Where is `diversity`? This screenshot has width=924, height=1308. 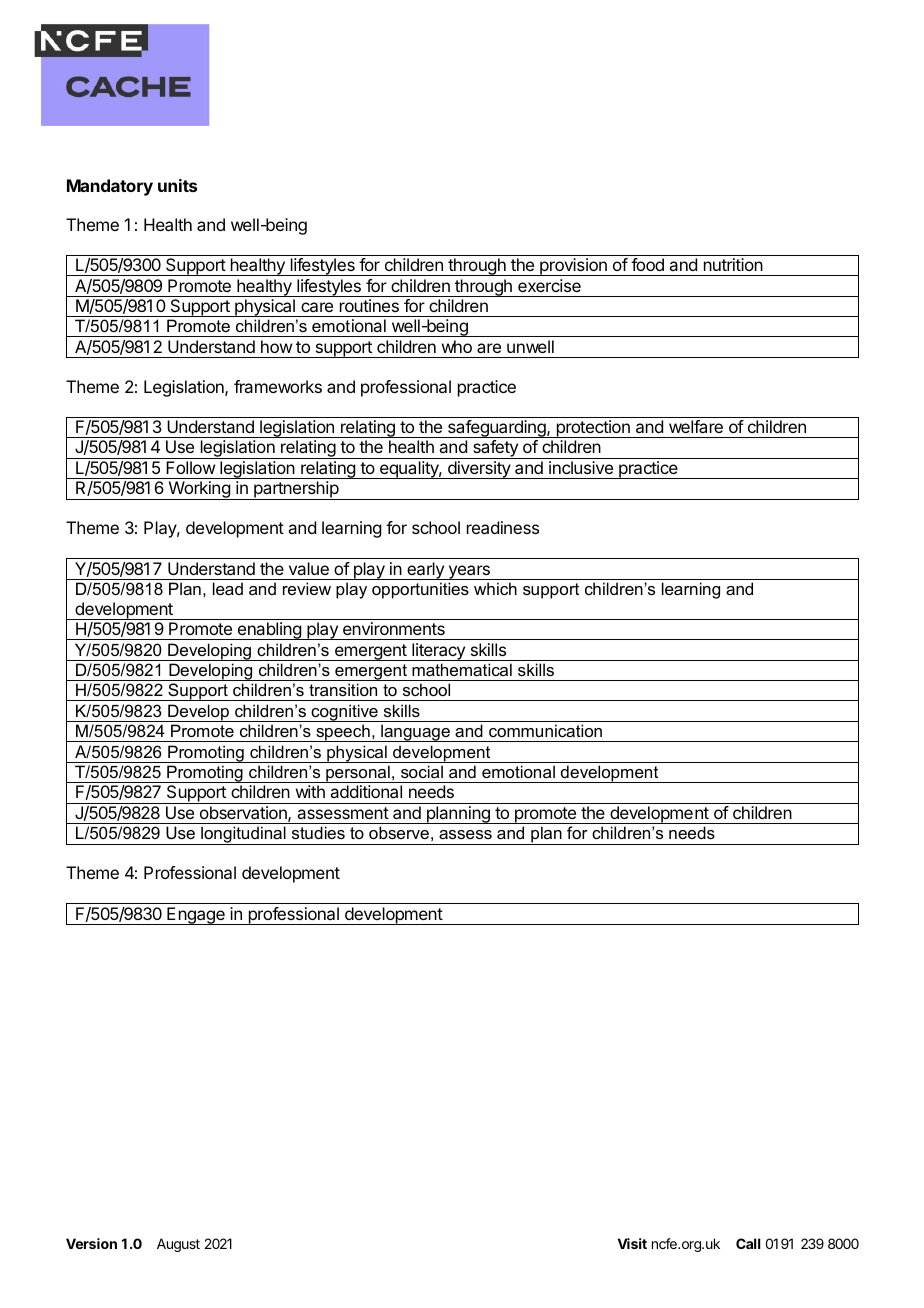
diversity is located at coordinates (479, 470).
